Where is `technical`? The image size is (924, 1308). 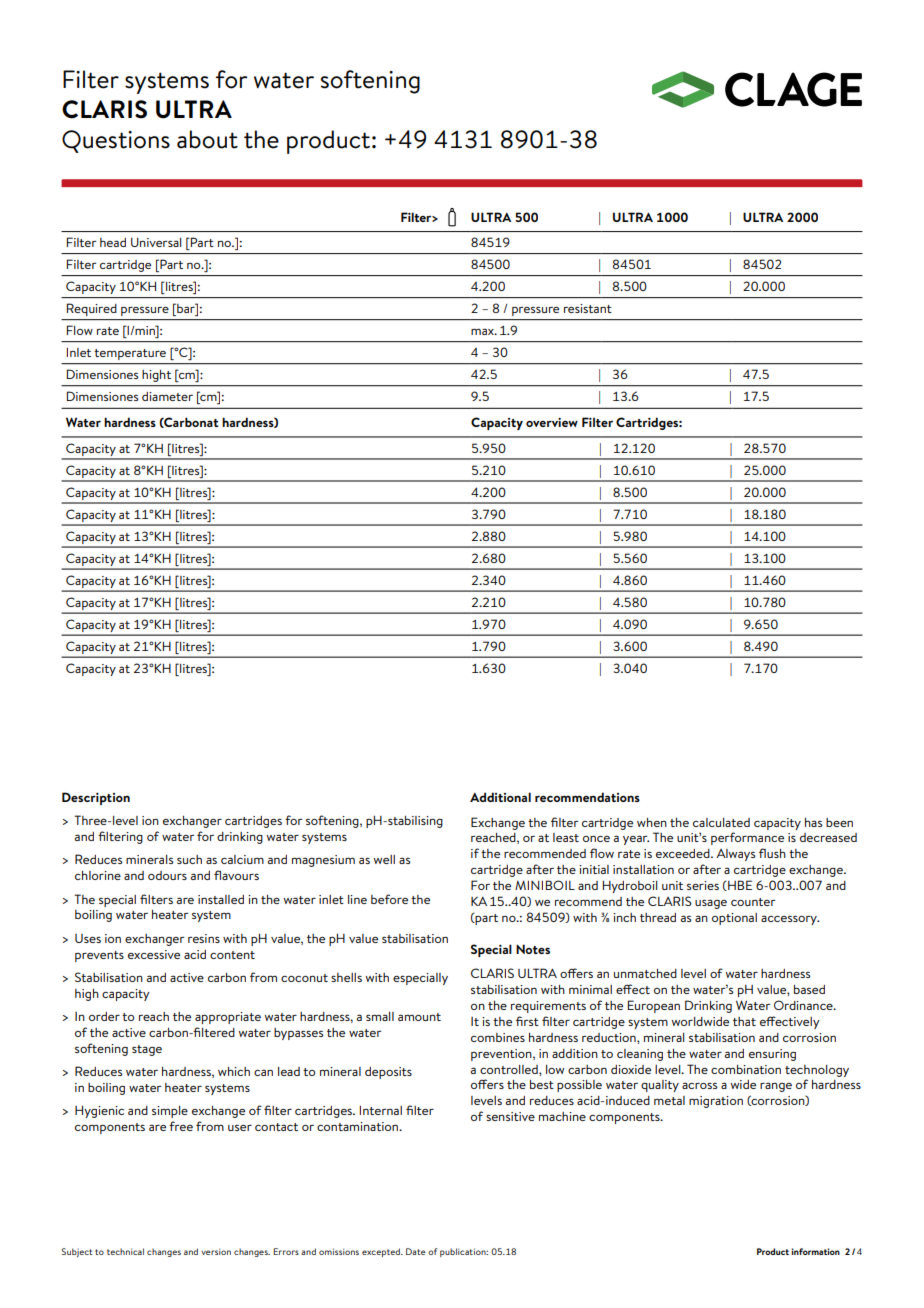 technical is located at coordinates (125, 1251).
